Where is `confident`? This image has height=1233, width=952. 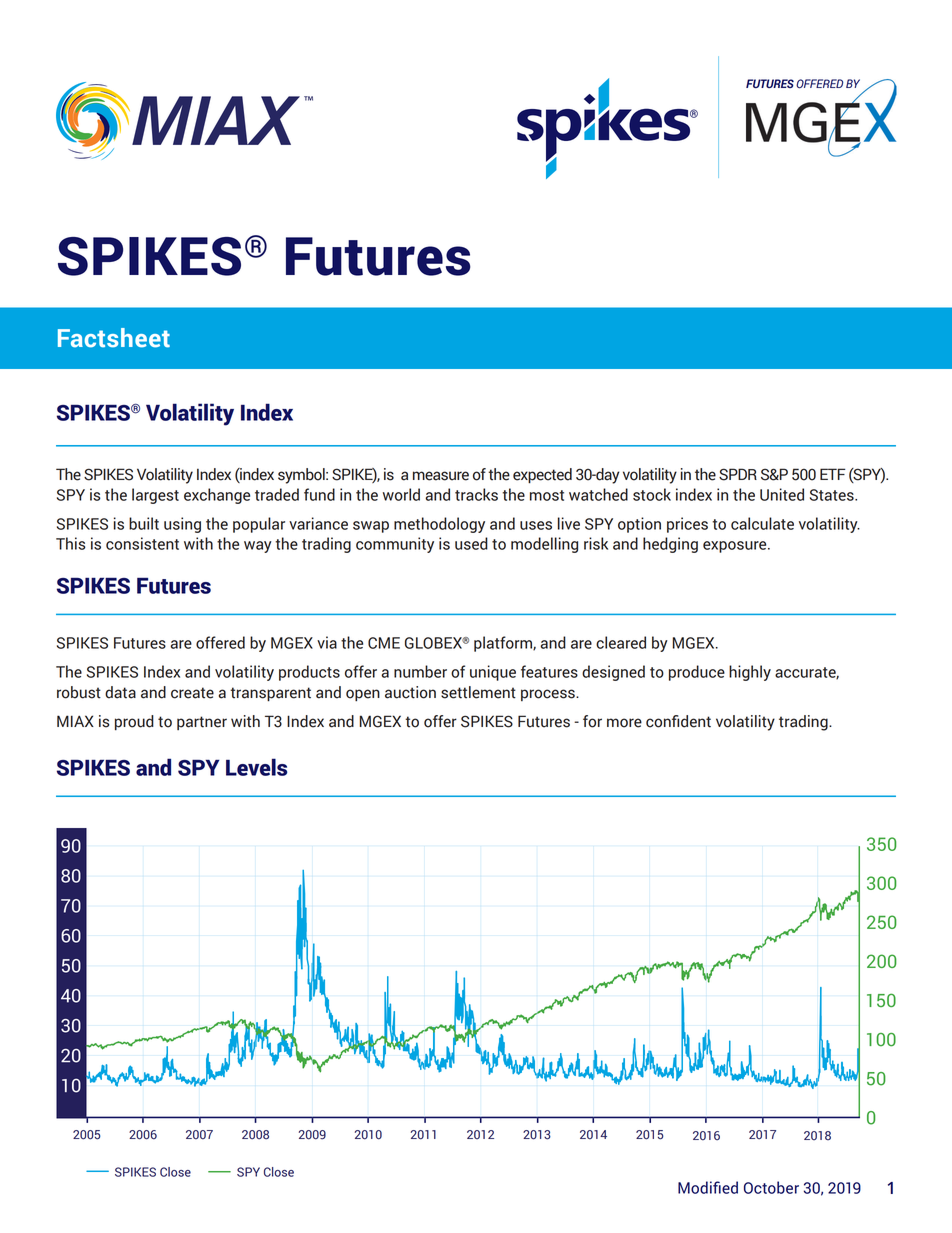 confident is located at coordinates (678, 721).
